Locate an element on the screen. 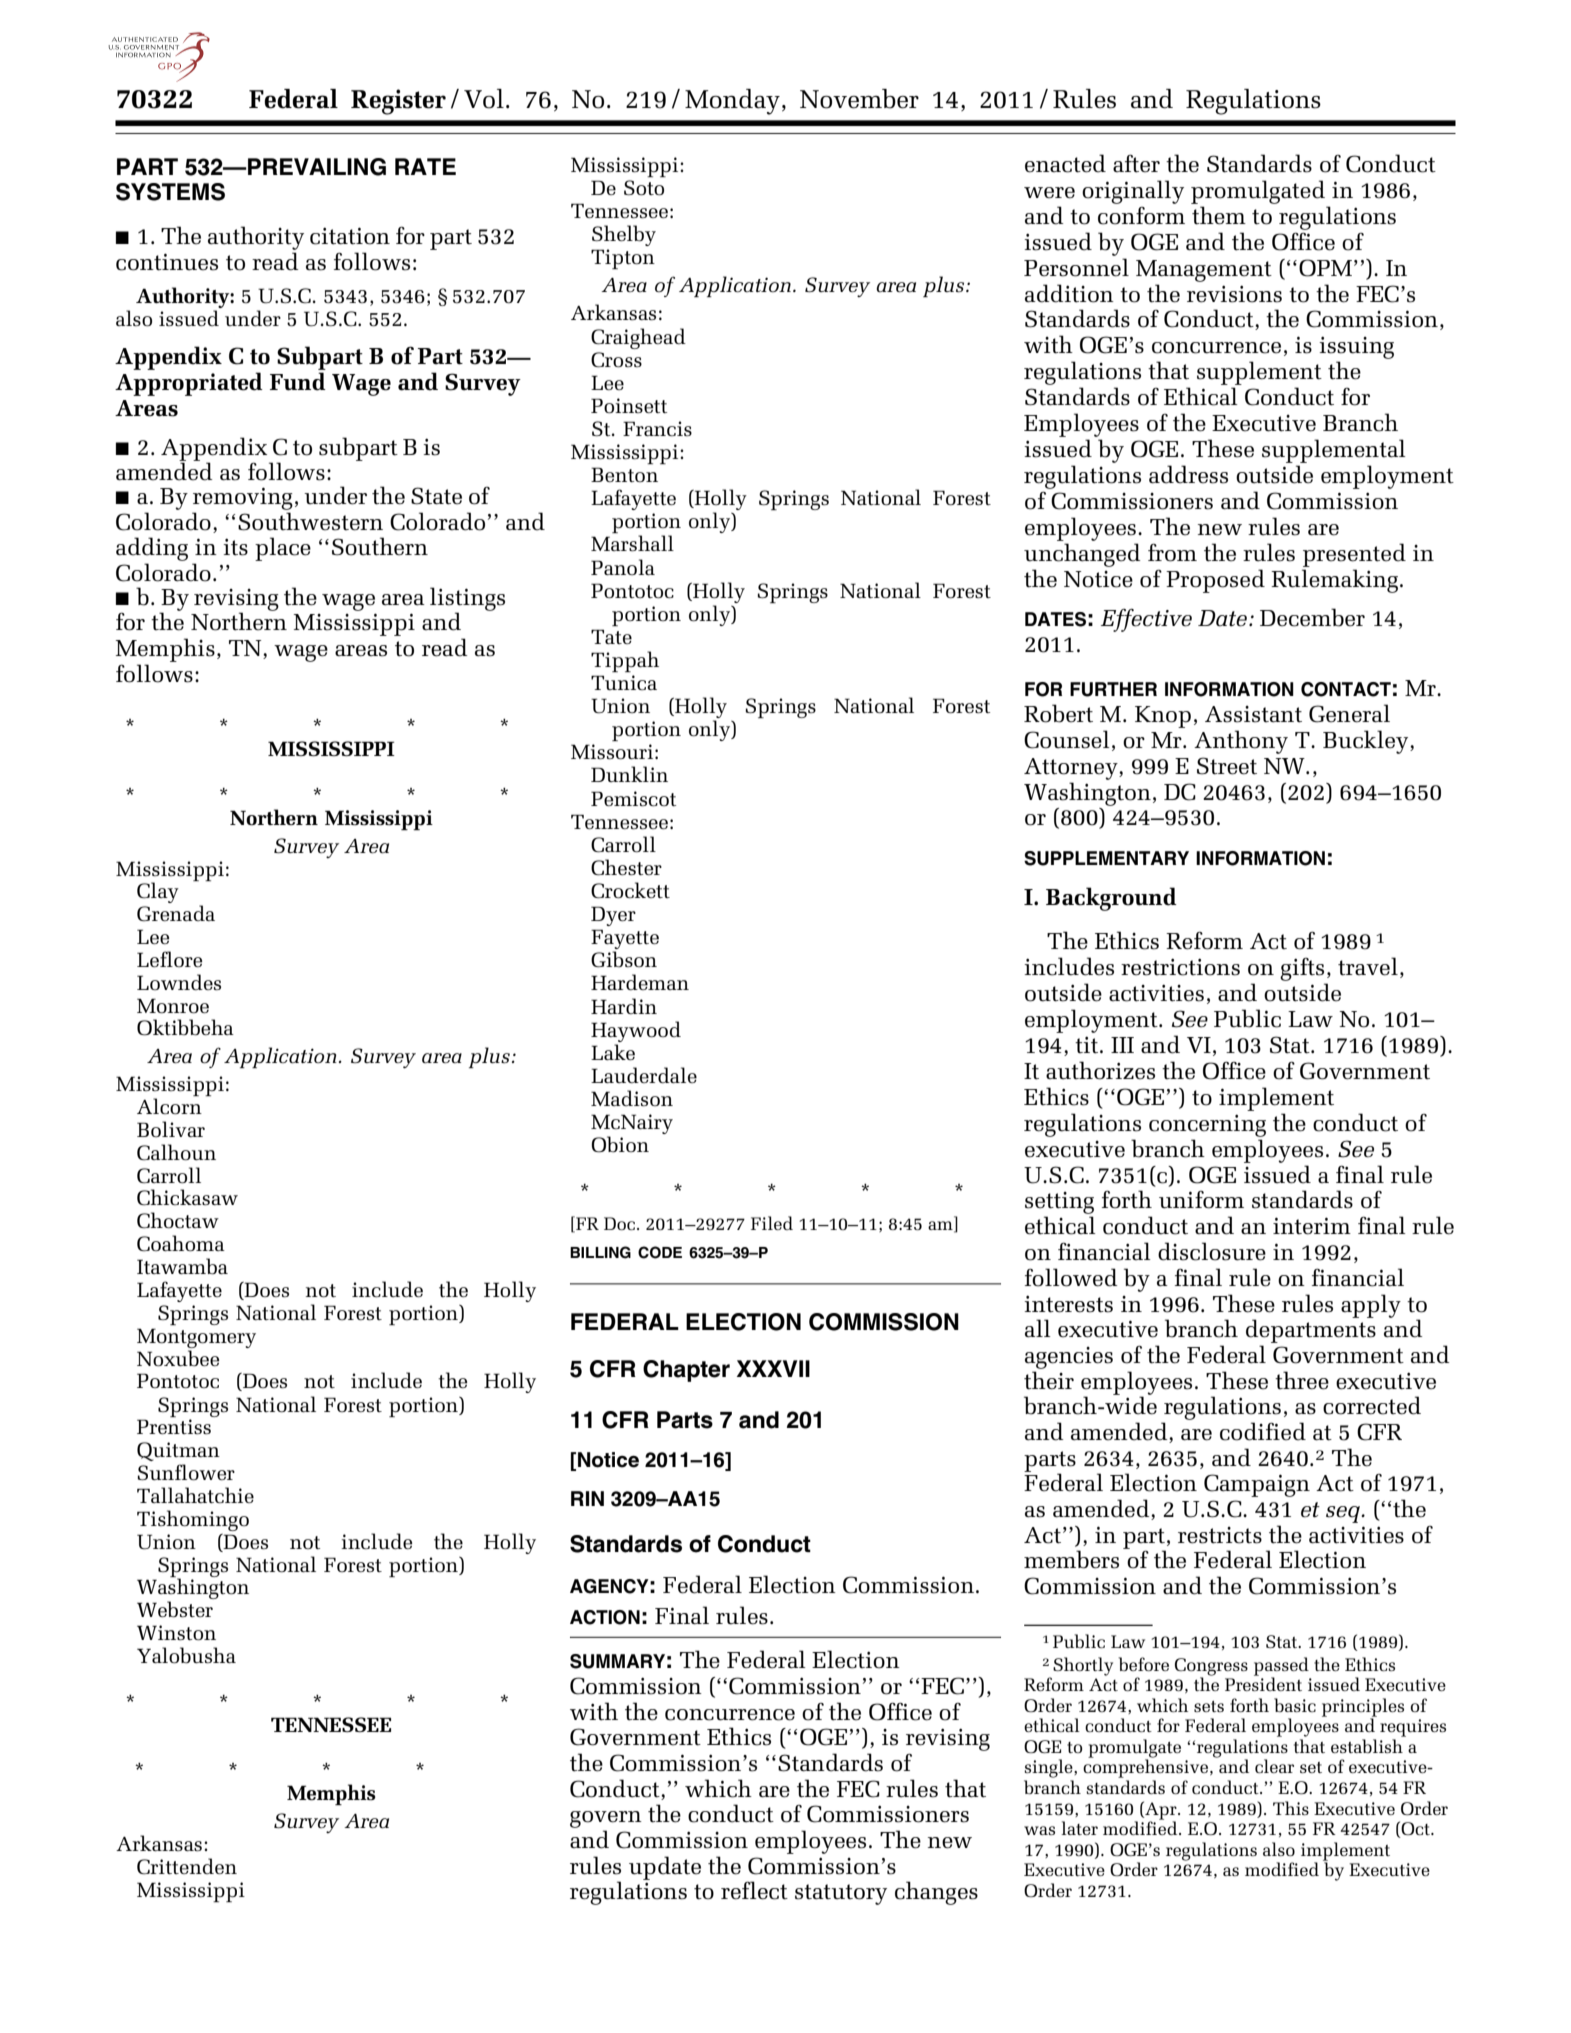 The height and width of the screenshot is (2033, 1571). them is located at coordinates (1219, 215).
